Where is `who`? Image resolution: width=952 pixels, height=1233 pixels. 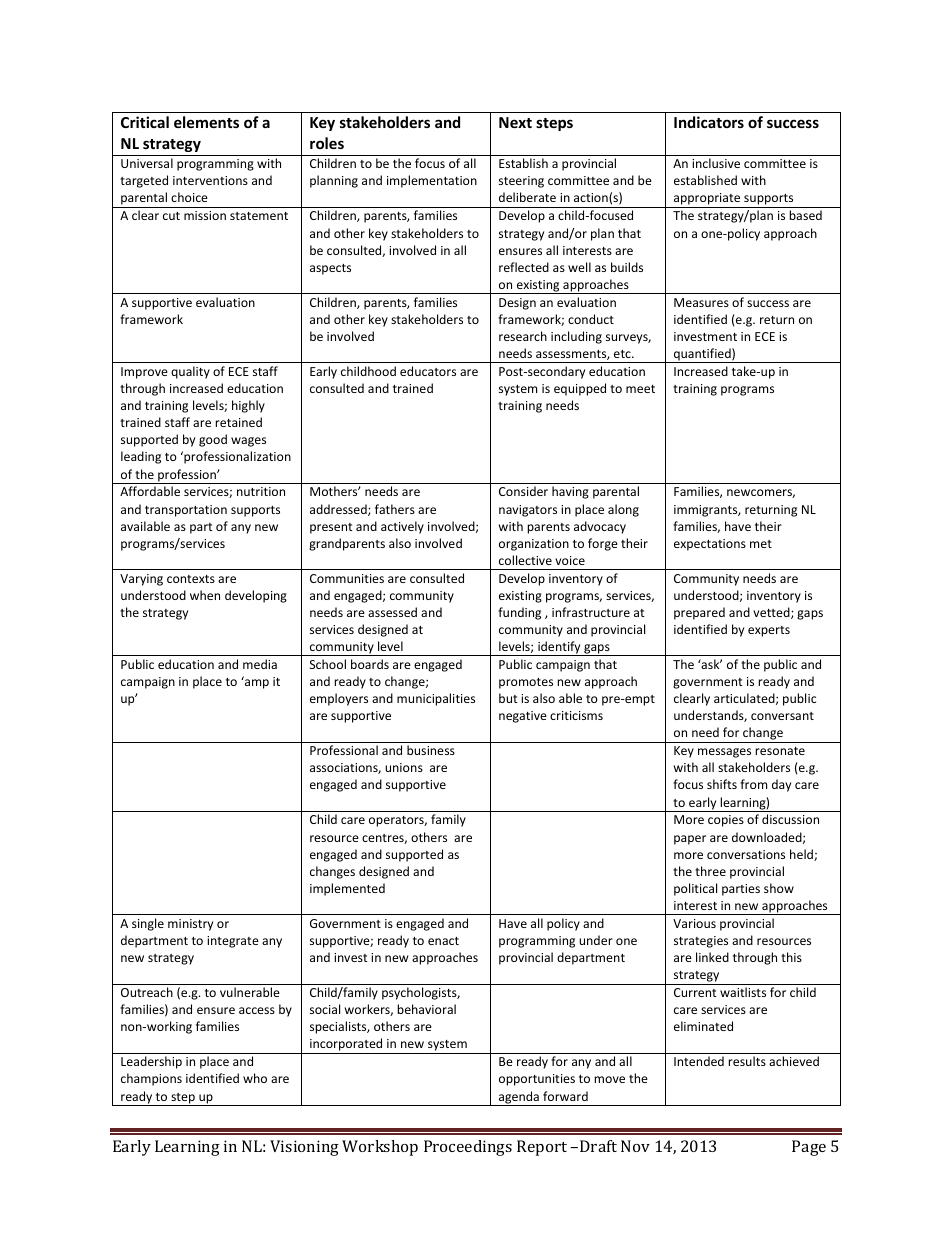
who is located at coordinates (255, 1078).
